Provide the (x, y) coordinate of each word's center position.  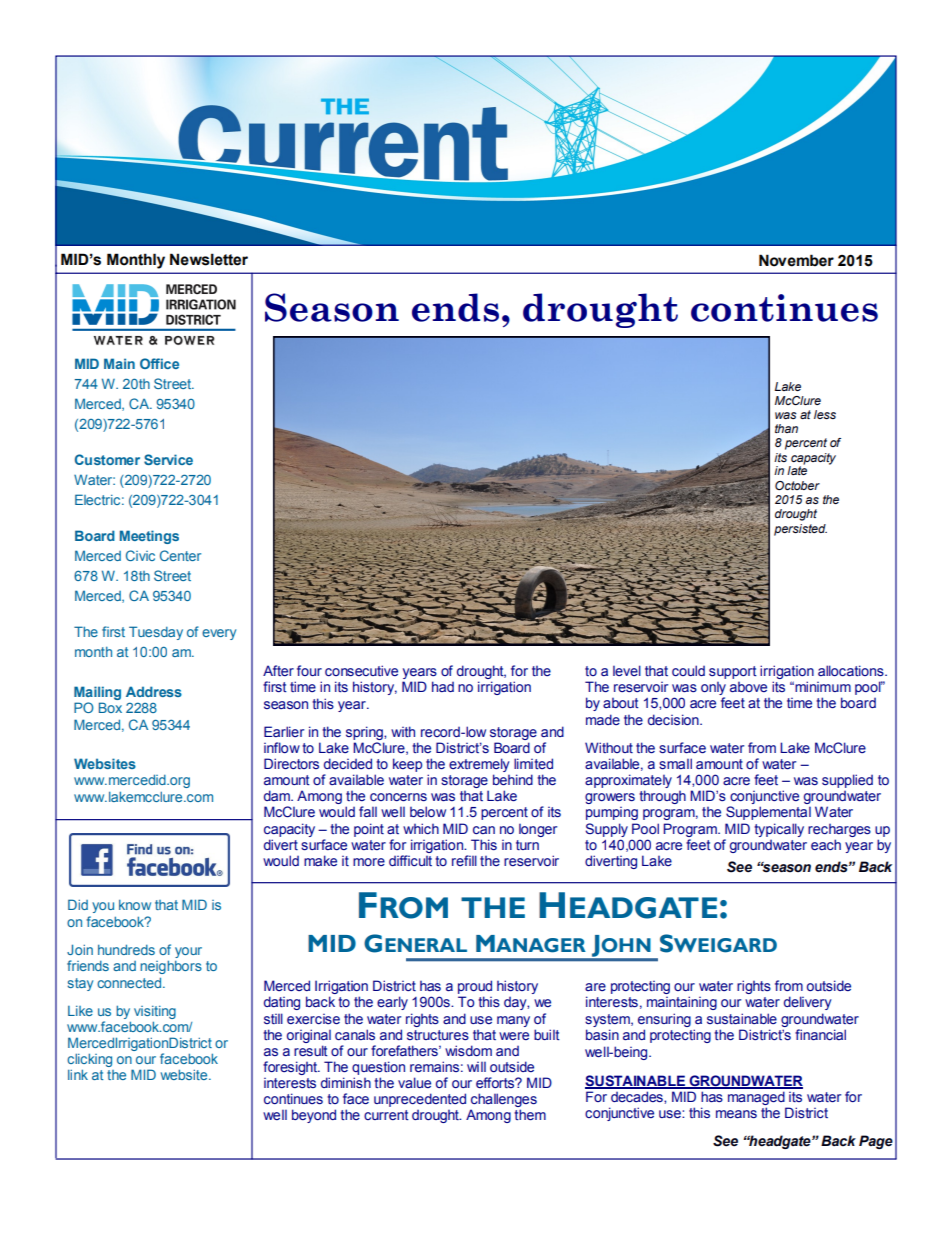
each (826, 844)
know (135, 905)
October (797, 485)
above (748, 687)
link (78, 1074)
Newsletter (209, 259)
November (796, 260)
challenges (504, 1100)
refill (464, 860)
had (443, 686)
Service (168, 459)
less (825, 414)
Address (154, 691)
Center (180, 555)
